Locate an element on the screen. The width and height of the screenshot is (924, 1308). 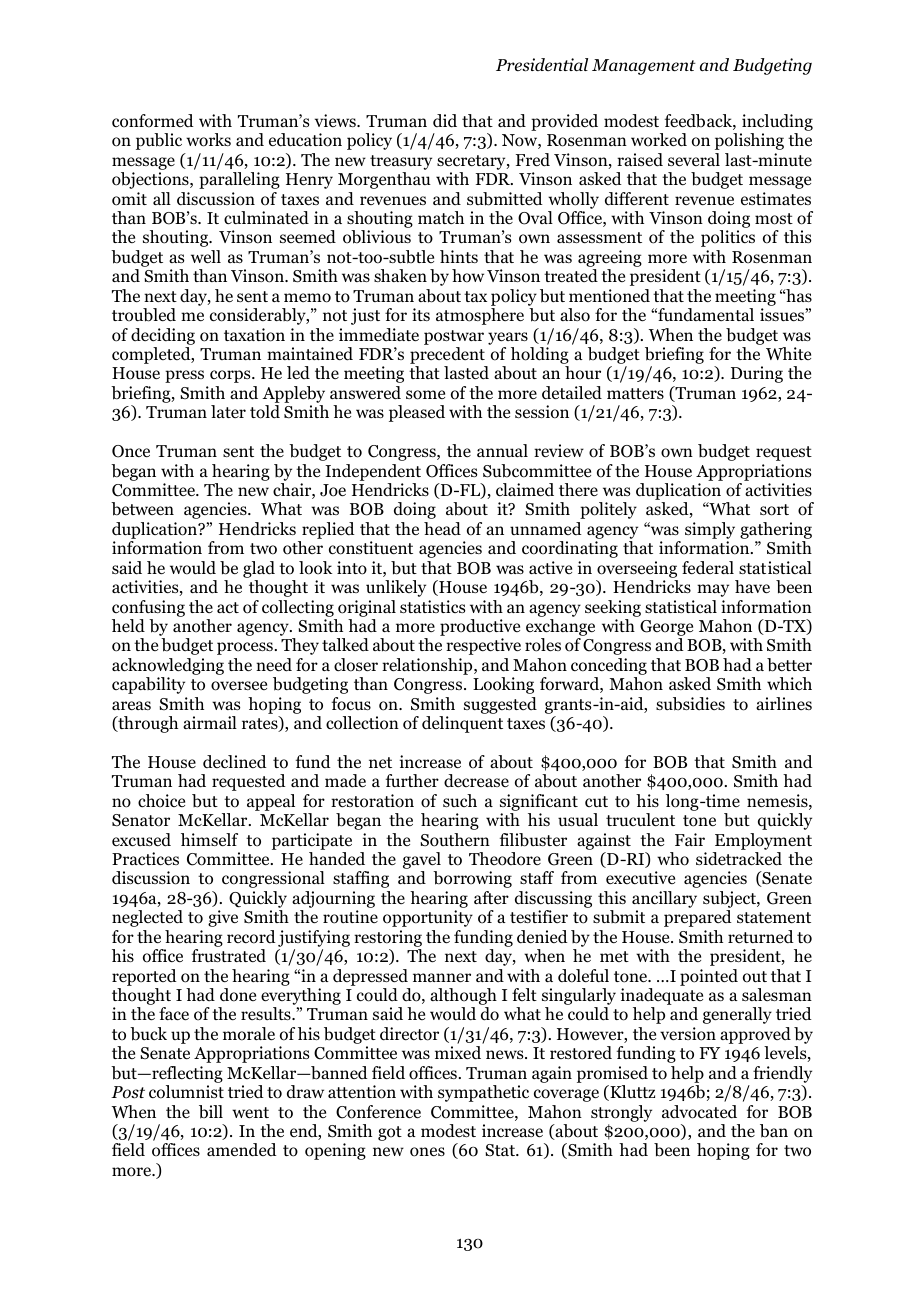
confusing is located at coordinates (148, 608).
